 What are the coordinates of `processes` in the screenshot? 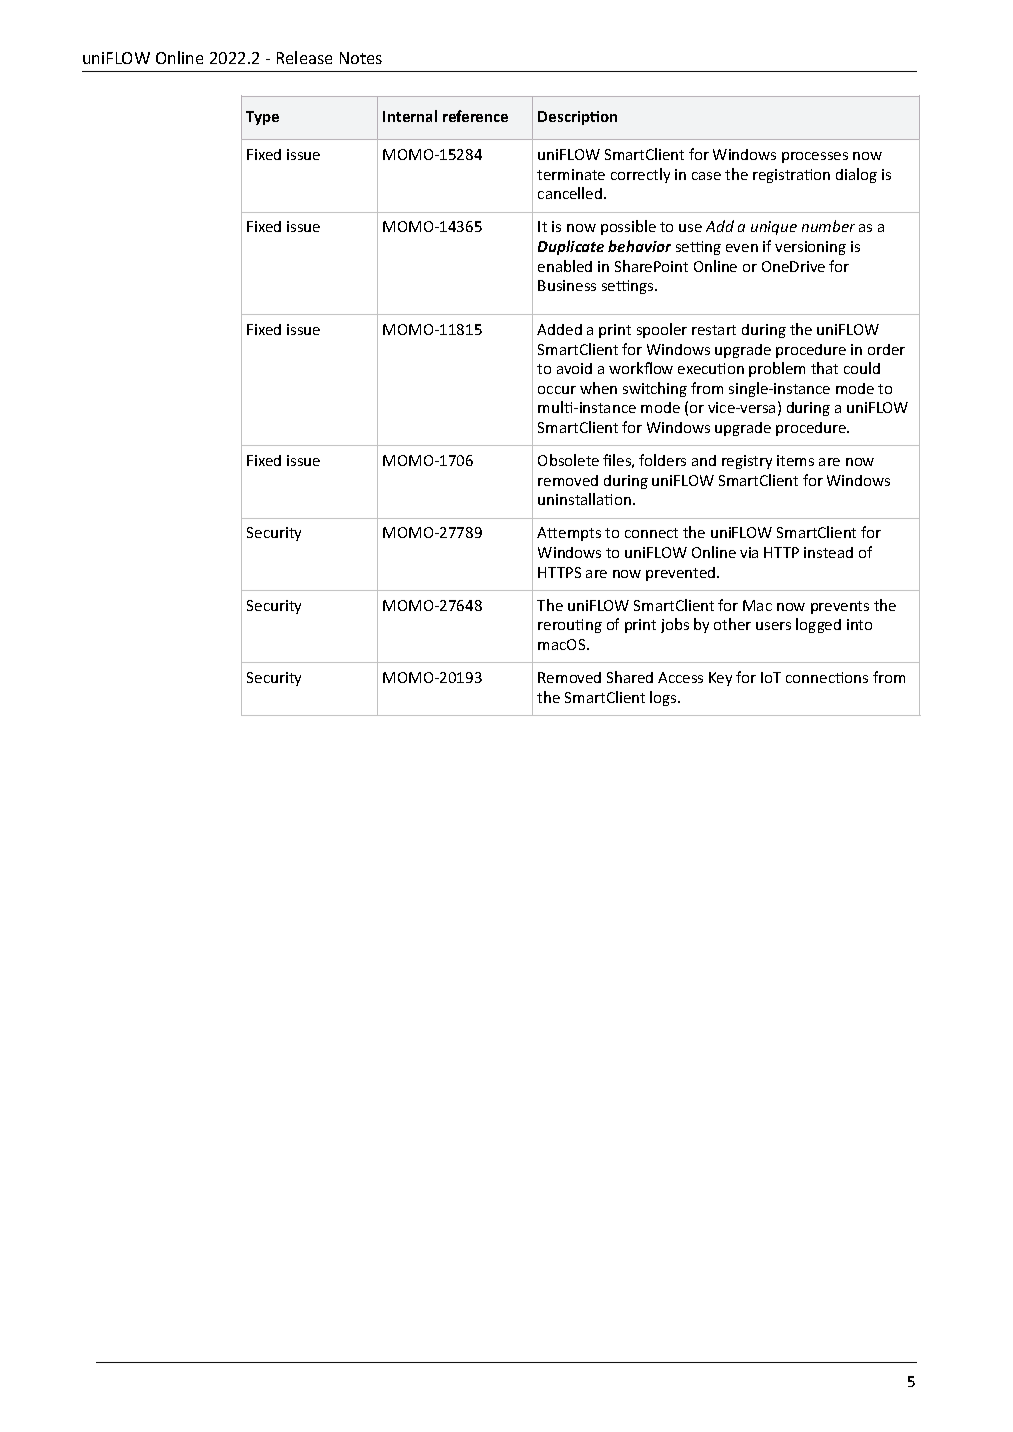 It's located at (815, 157).
